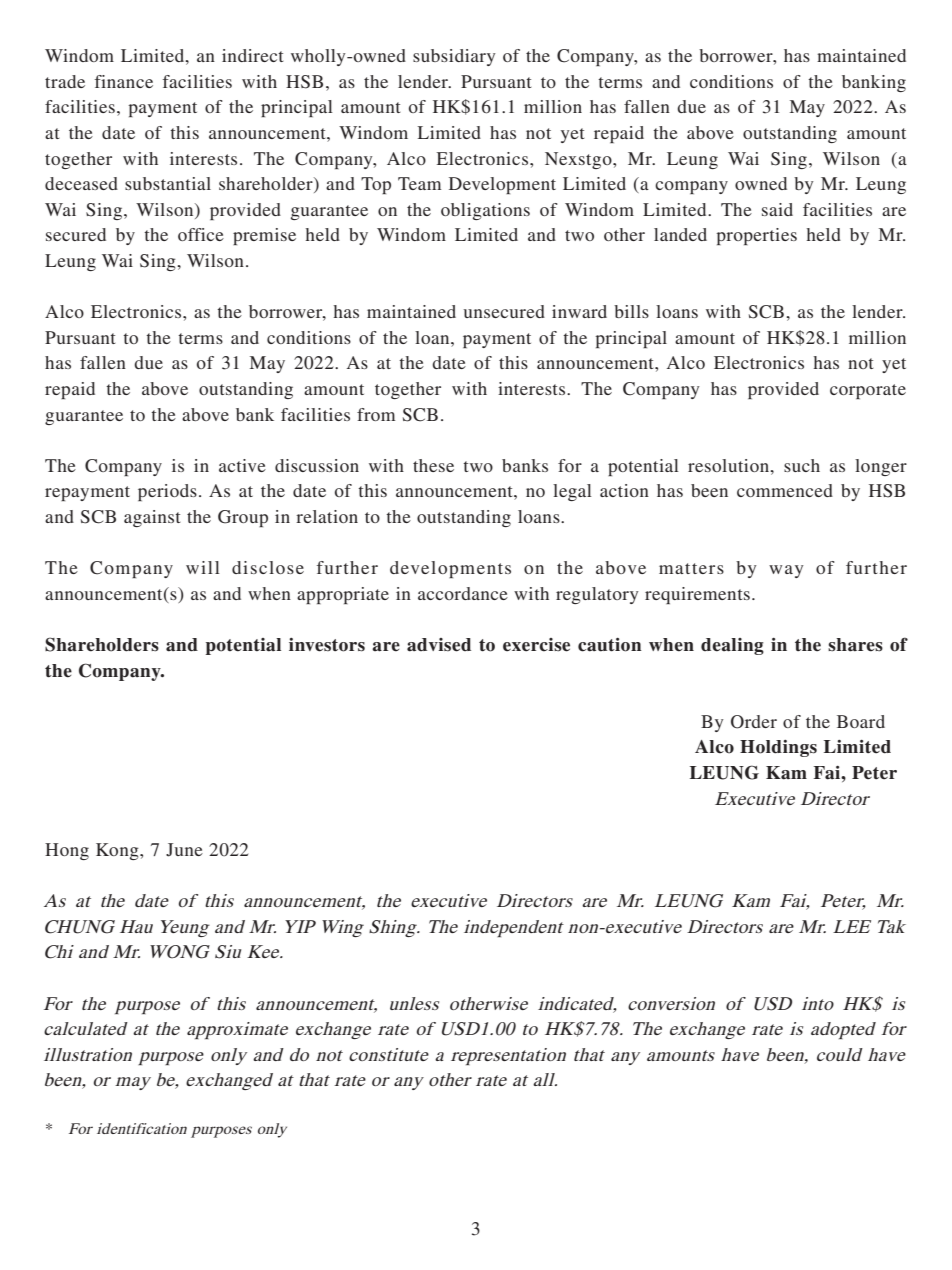 The height and width of the screenshot is (1270, 952). Describe the element at coordinates (778, 748) in the screenshot. I see `Holdings` at that location.
